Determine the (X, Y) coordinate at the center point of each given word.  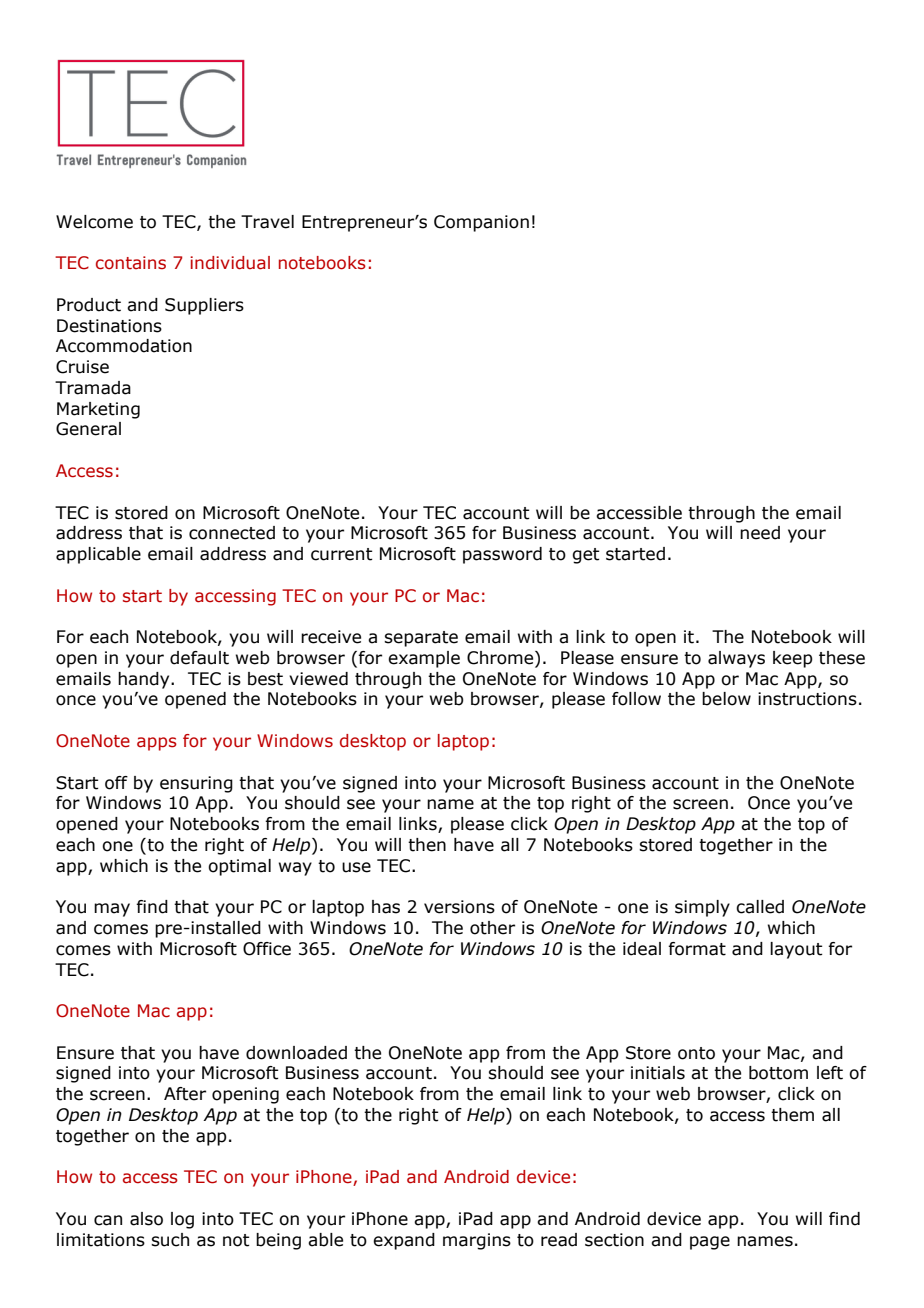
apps (157, 744)
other (492, 928)
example (424, 659)
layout (796, 950)
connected (232, 533)
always (736, 659)
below (726, 699)
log (182, 1220)
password (502, 555)
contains (131, 263)
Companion (481, 223)
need (760, 533)
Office (267, 949)
